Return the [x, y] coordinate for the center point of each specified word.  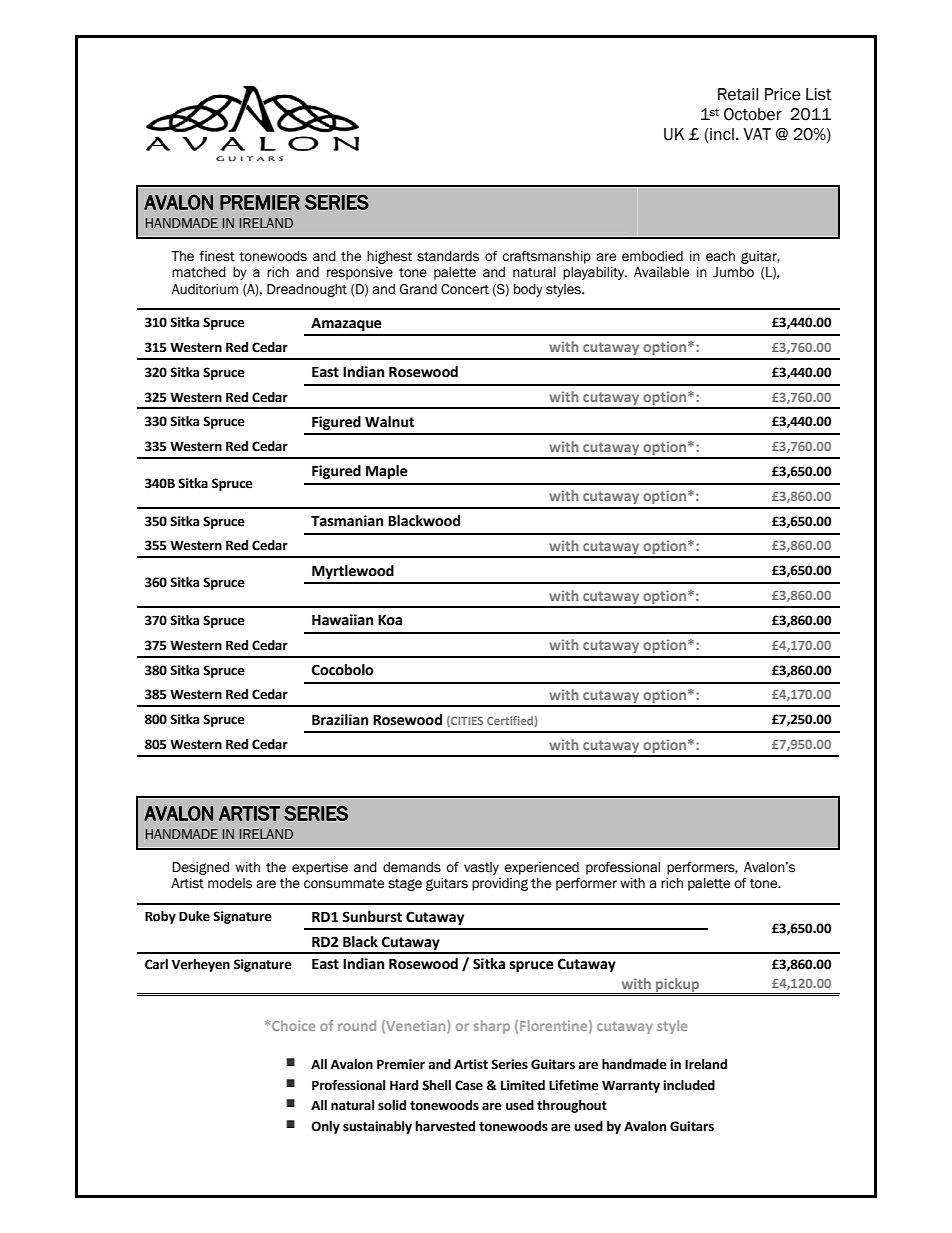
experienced [541, 868]
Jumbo [733, 272]
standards [448, 256]
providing [500, 884]
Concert [465, 289]
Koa [390, 620]
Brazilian [340, 720]
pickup [678, 986]
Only [325, 1127]
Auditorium [204, 289]
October [753, 114]
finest [217, 256]
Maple [387, 472]
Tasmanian [347, 521]
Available [661, 272]
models [230, 883]
